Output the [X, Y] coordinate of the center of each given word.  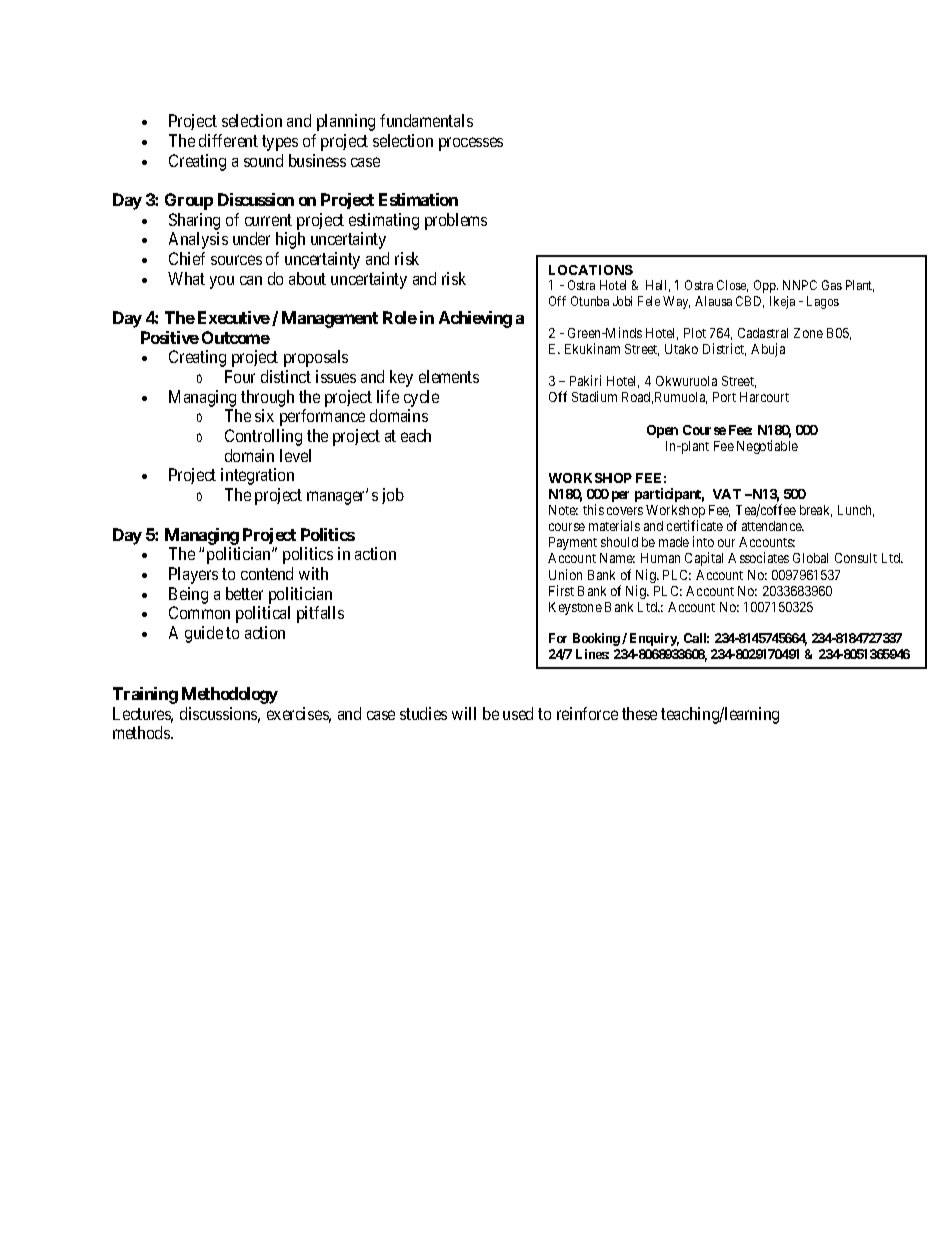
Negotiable [767, 447]
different [228, 140]
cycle [421, 400]
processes [471, 144]
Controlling [263, 437]
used [518, 713]
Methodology [230, 695]
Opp [766, 286]
